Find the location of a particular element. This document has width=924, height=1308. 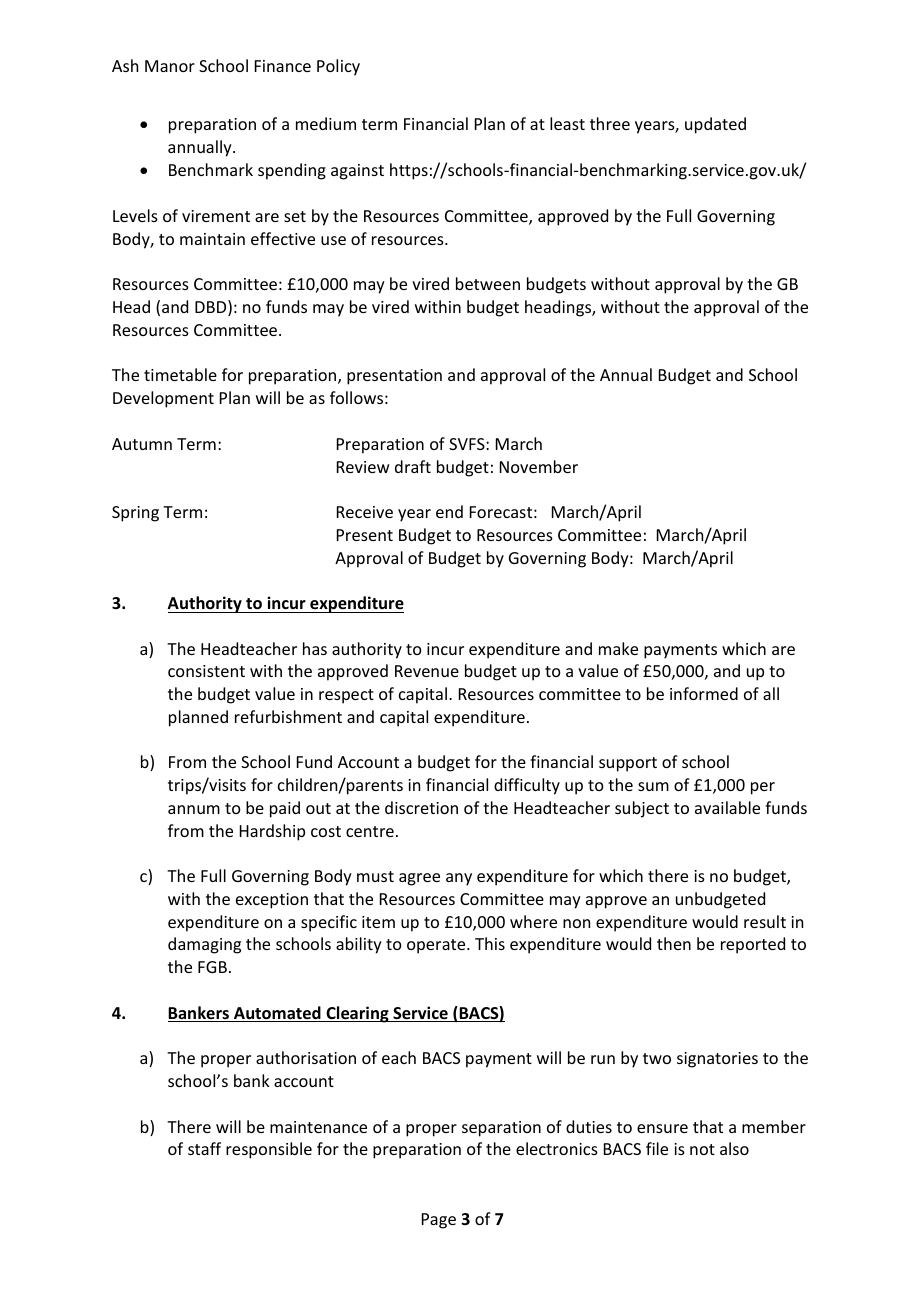

annum is located at coordinates (194, 809).
